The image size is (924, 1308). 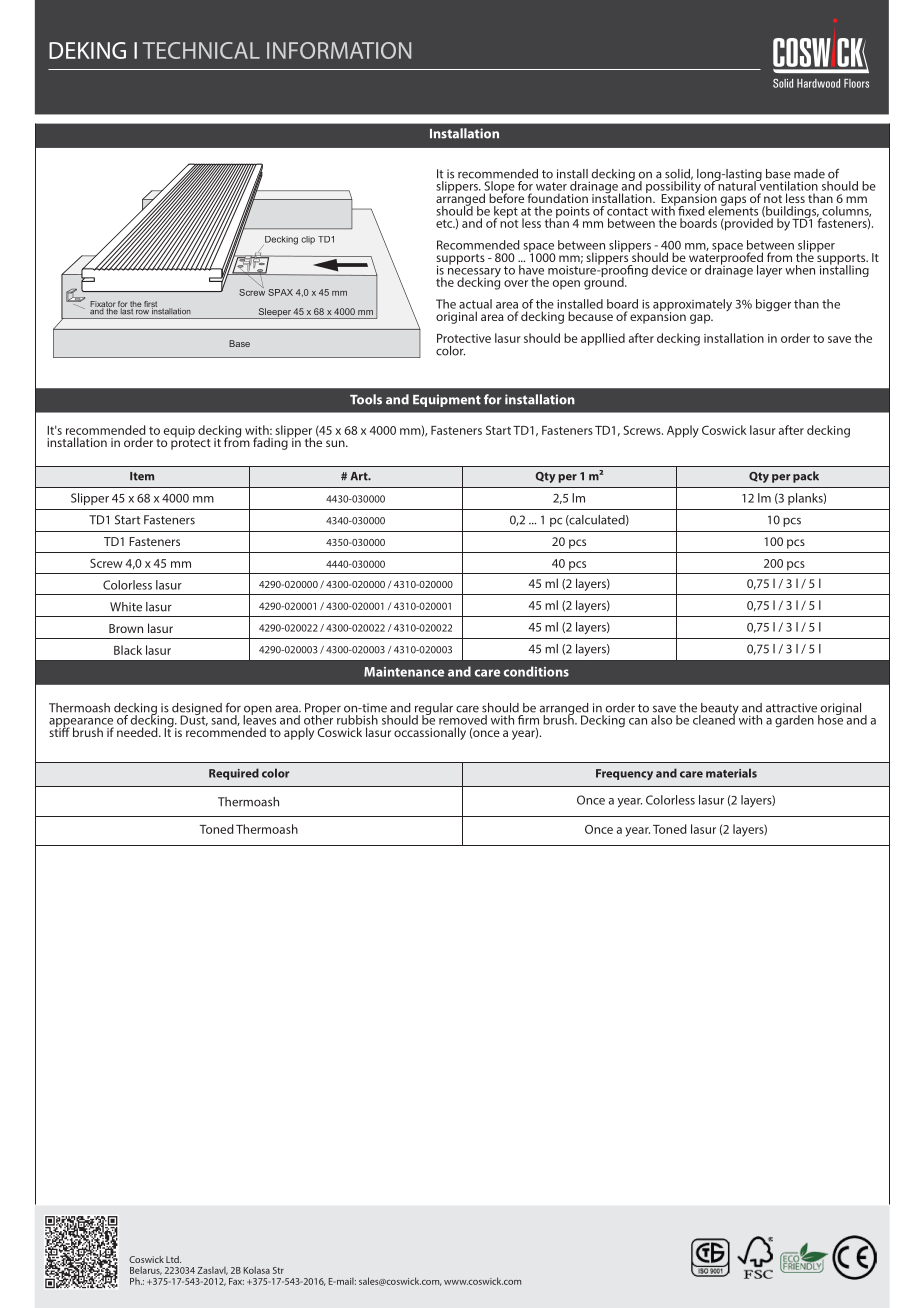 What do you see at coordinates (236, 1281) in the screenshot?
I see `Fax` at bounding box center [236, 1281].
